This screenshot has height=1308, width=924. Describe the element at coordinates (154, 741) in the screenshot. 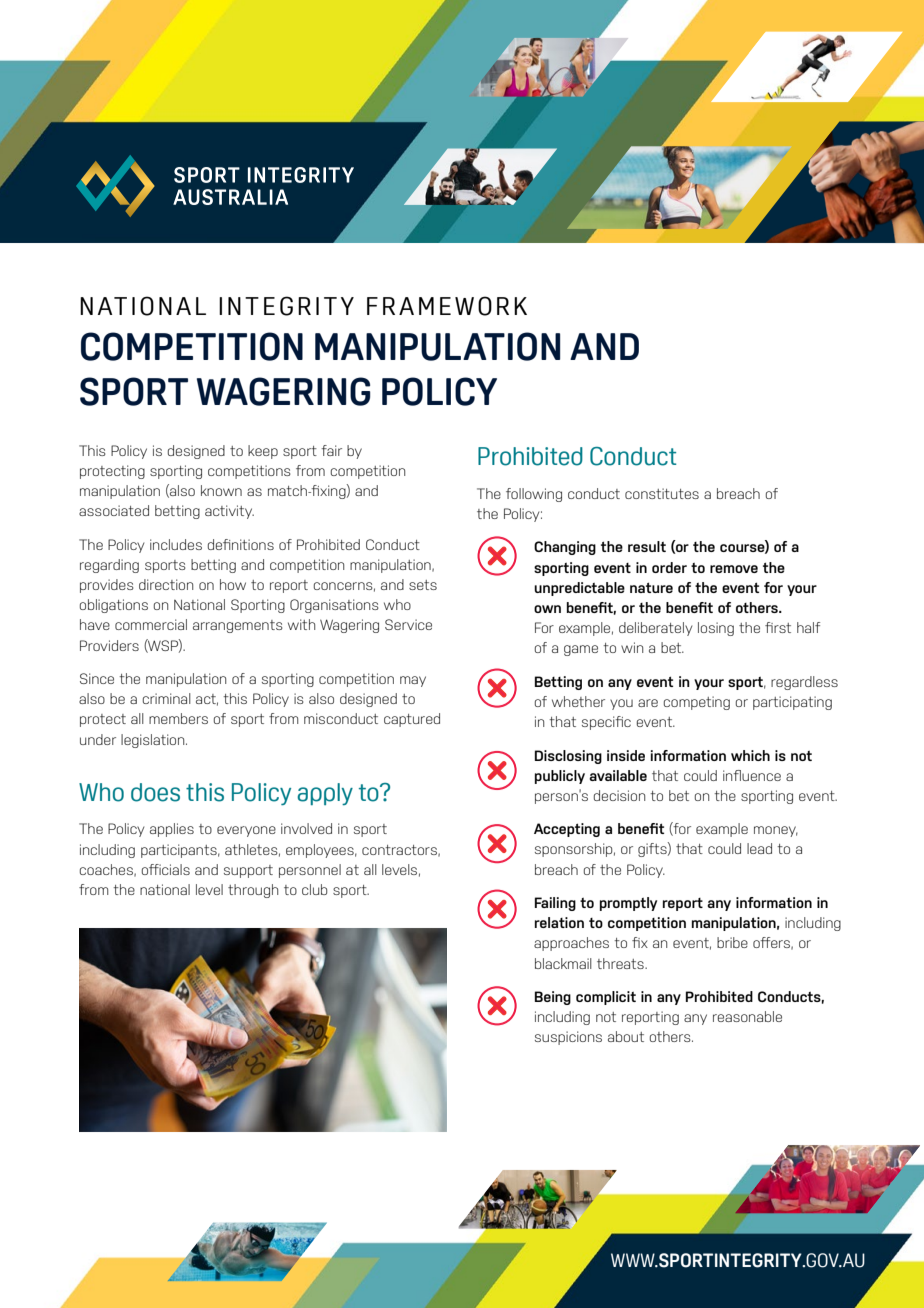

I see `legislation` at that location.
